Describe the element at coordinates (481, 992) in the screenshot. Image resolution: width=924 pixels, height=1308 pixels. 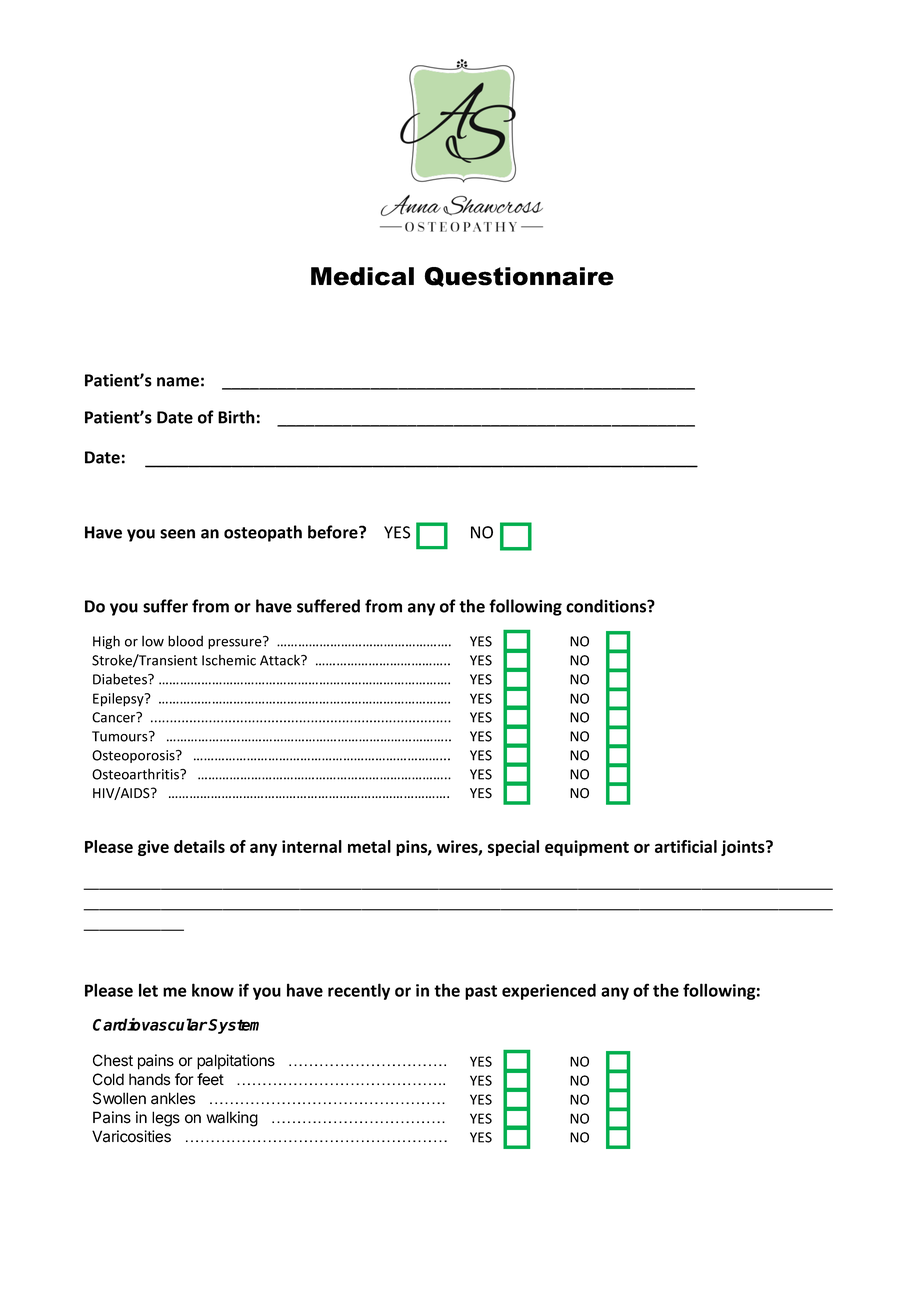
I see `past` at that location.
